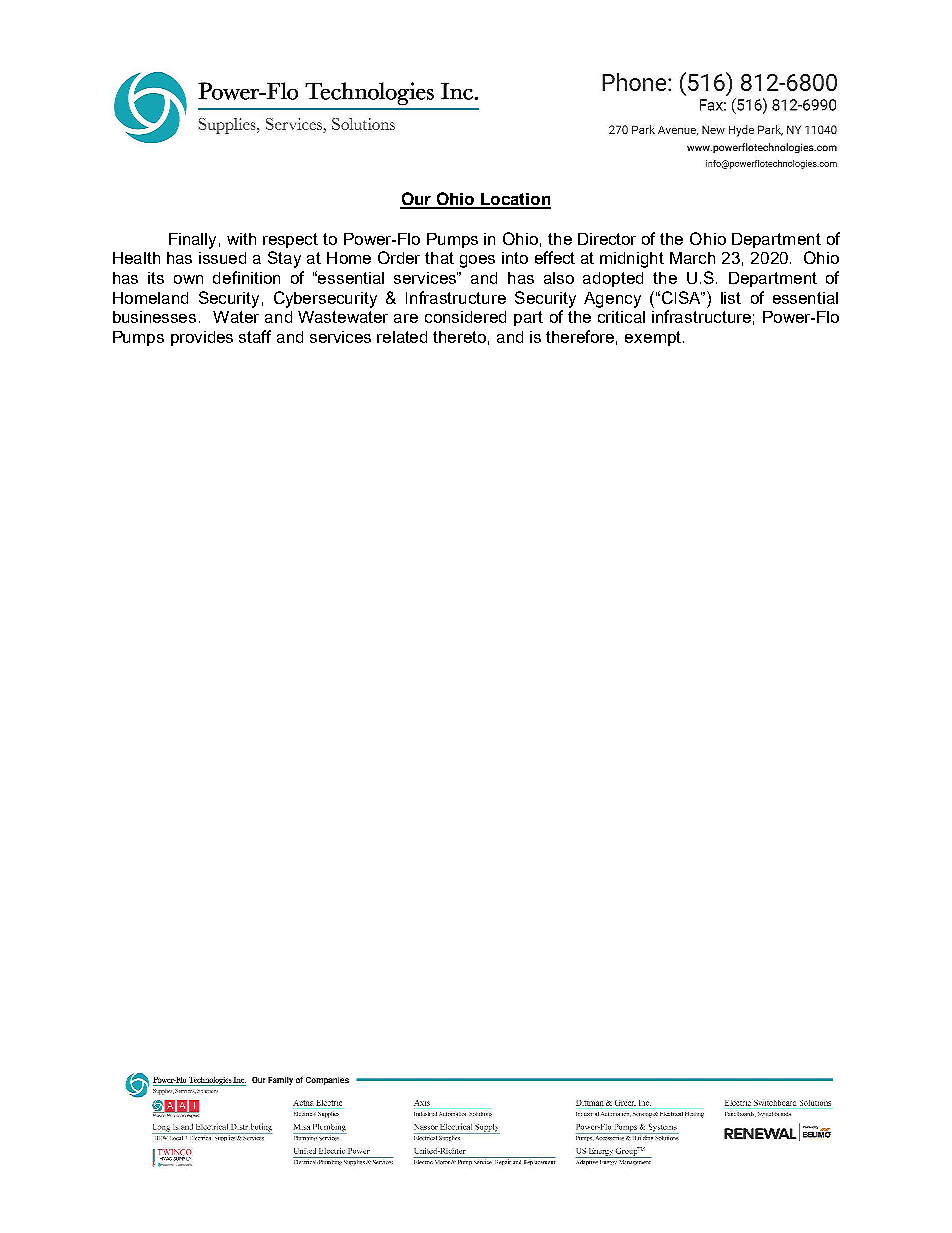  What do you see at coordinates (607, 239) in the screenshot?
I see `Director` at bounding box center [607, 239].
